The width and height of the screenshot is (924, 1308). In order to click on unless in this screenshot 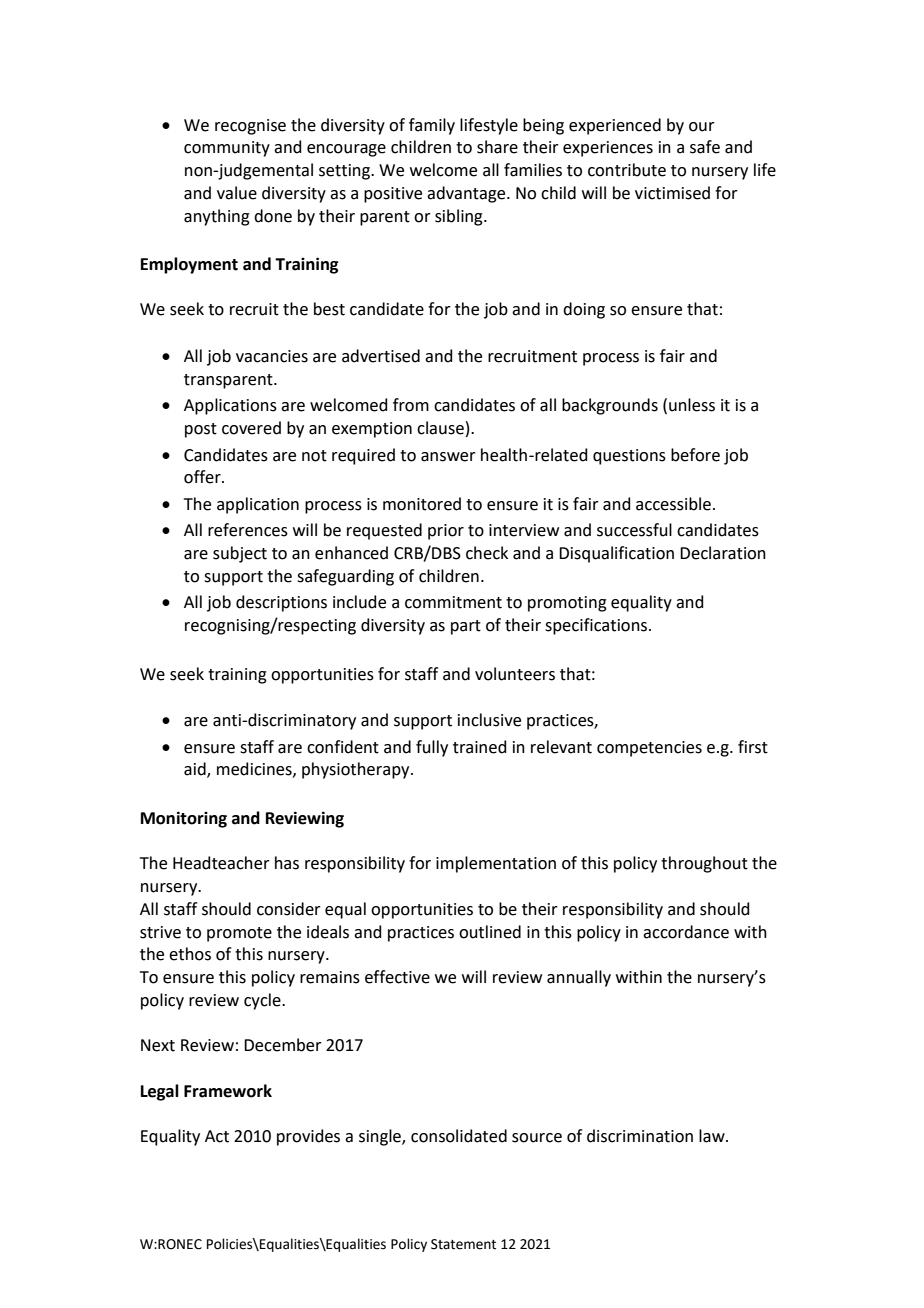, I will do `click(692, 405)`.
